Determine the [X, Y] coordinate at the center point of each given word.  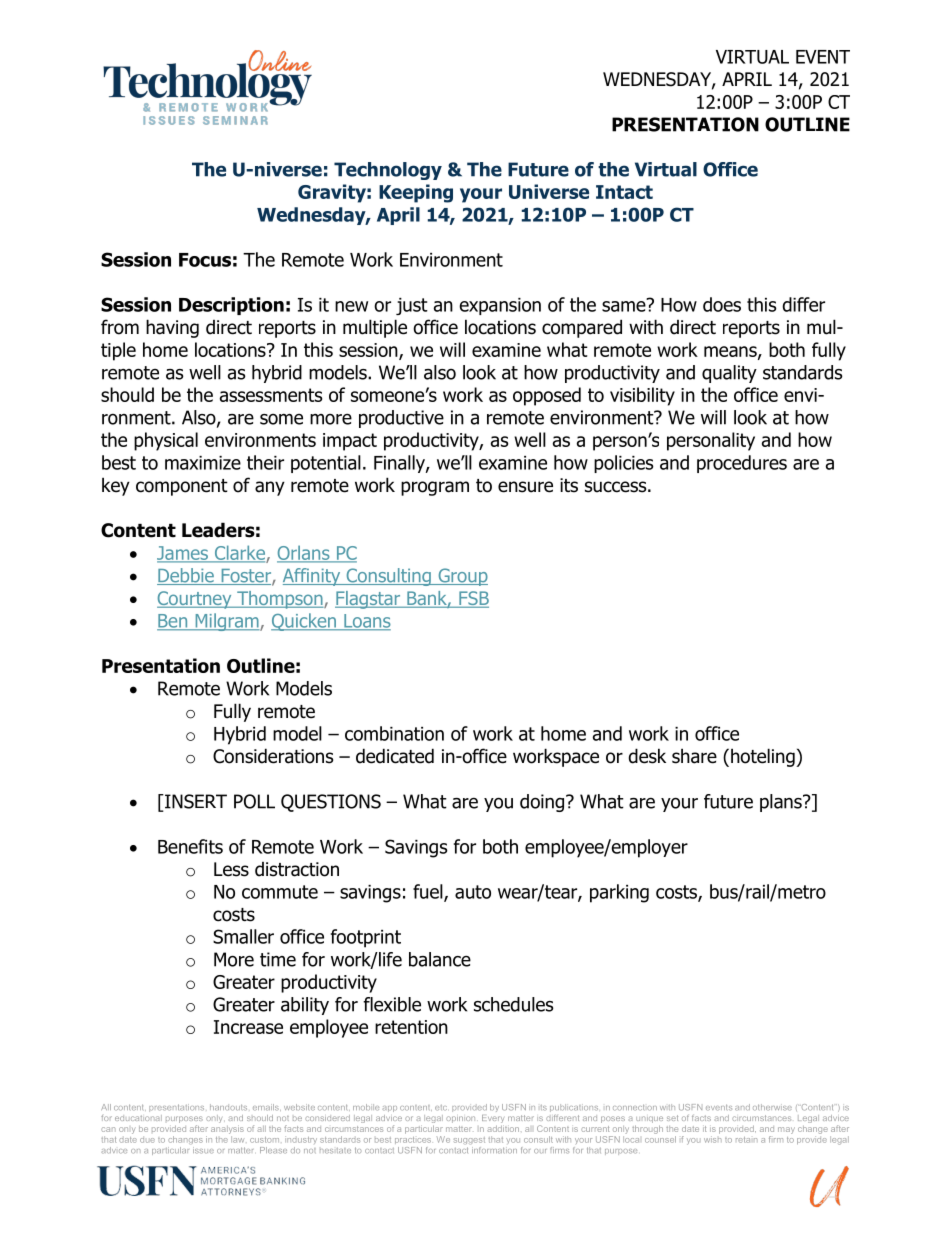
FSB [473, 599]
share [694, 756]
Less [231, 869]
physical [166, 441]
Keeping [416, 193]
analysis [227, 1129]
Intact [624, 192]
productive [401, 419]
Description [231, 306]
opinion [460, 1119]
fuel [429, 892]
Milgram [227, 622]
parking [619, 893]
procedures [742, 464]
